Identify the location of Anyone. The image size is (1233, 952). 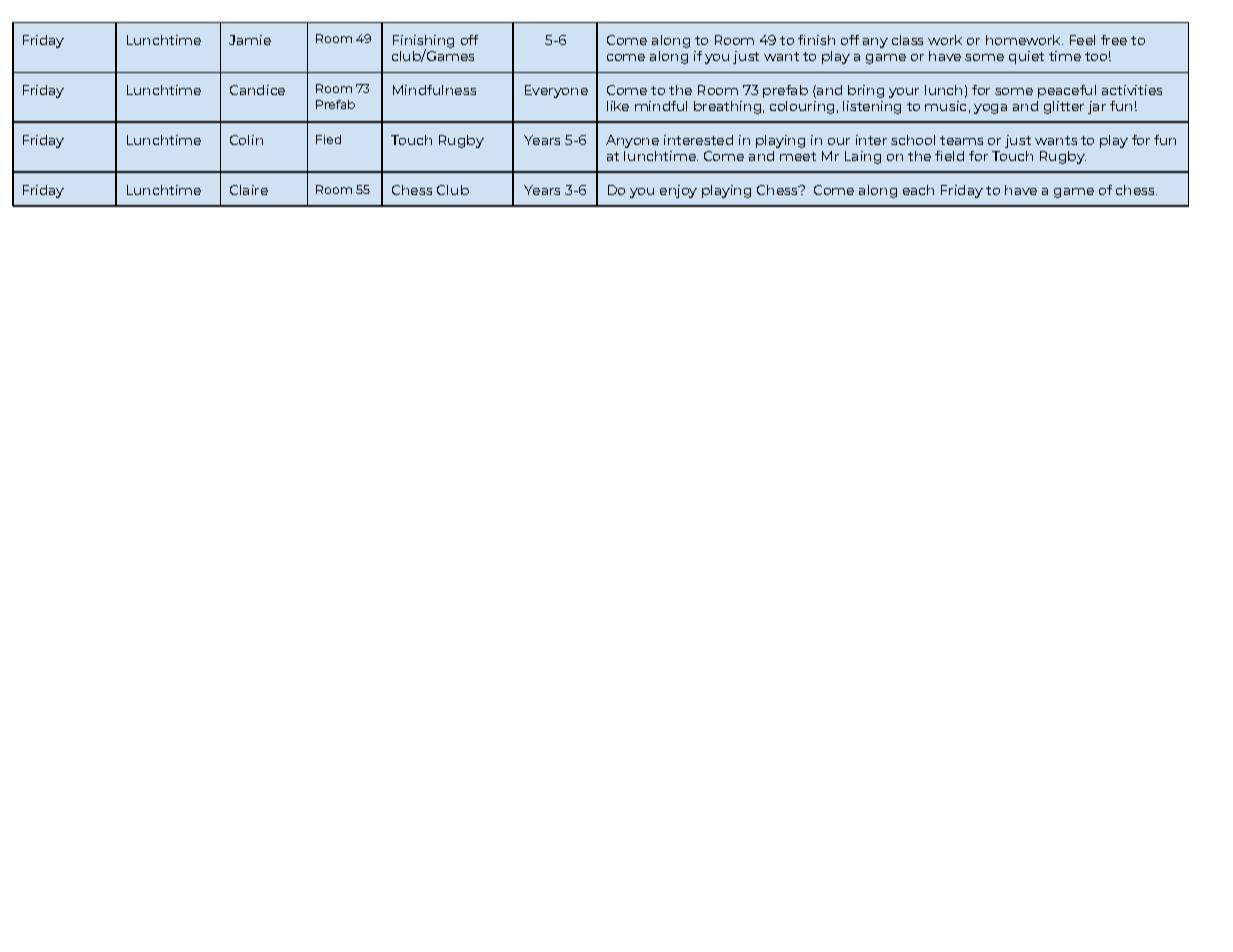
(632, 141).
